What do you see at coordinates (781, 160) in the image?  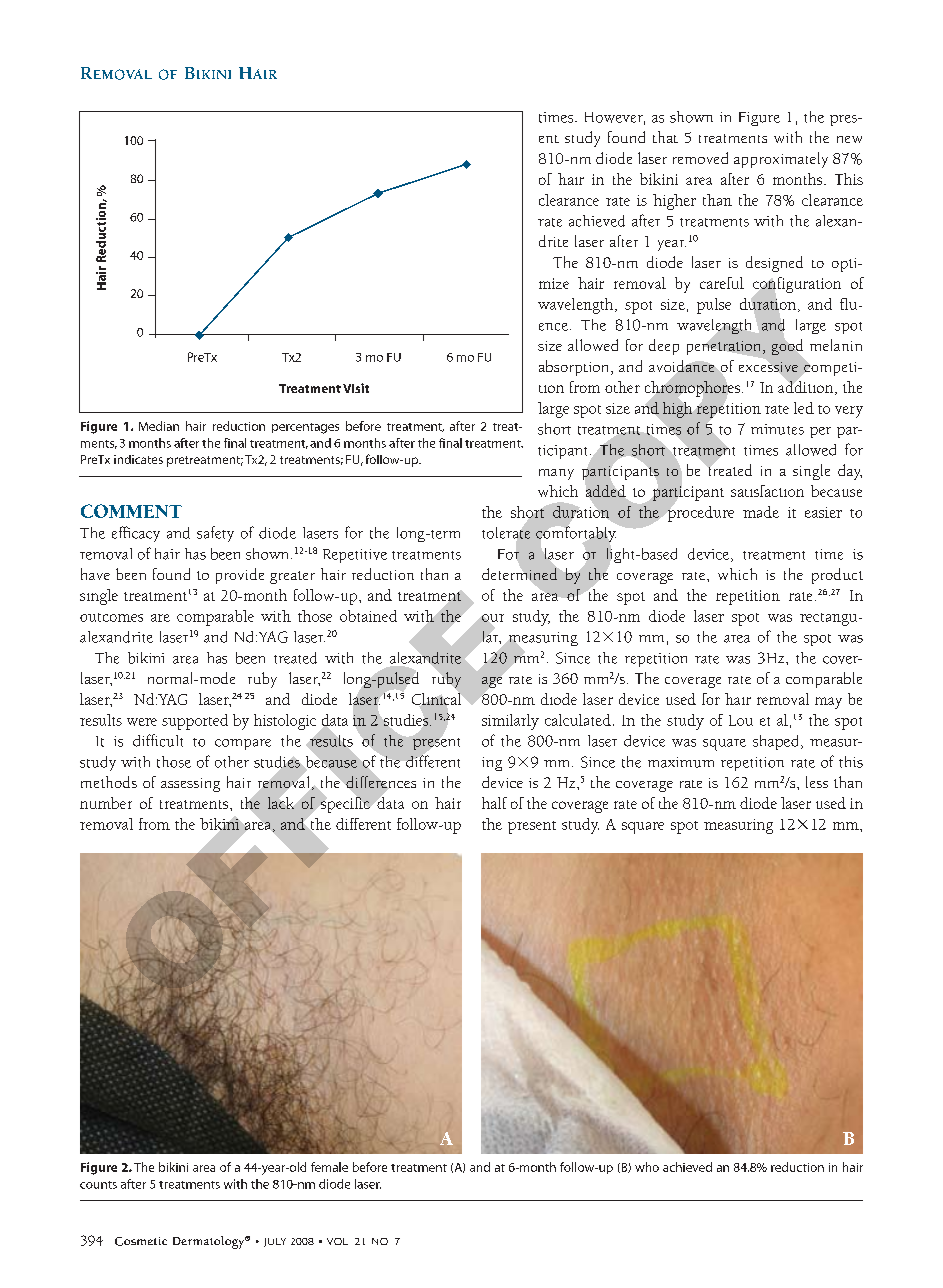 I see `approximately` at bounding box center [781, 160].
